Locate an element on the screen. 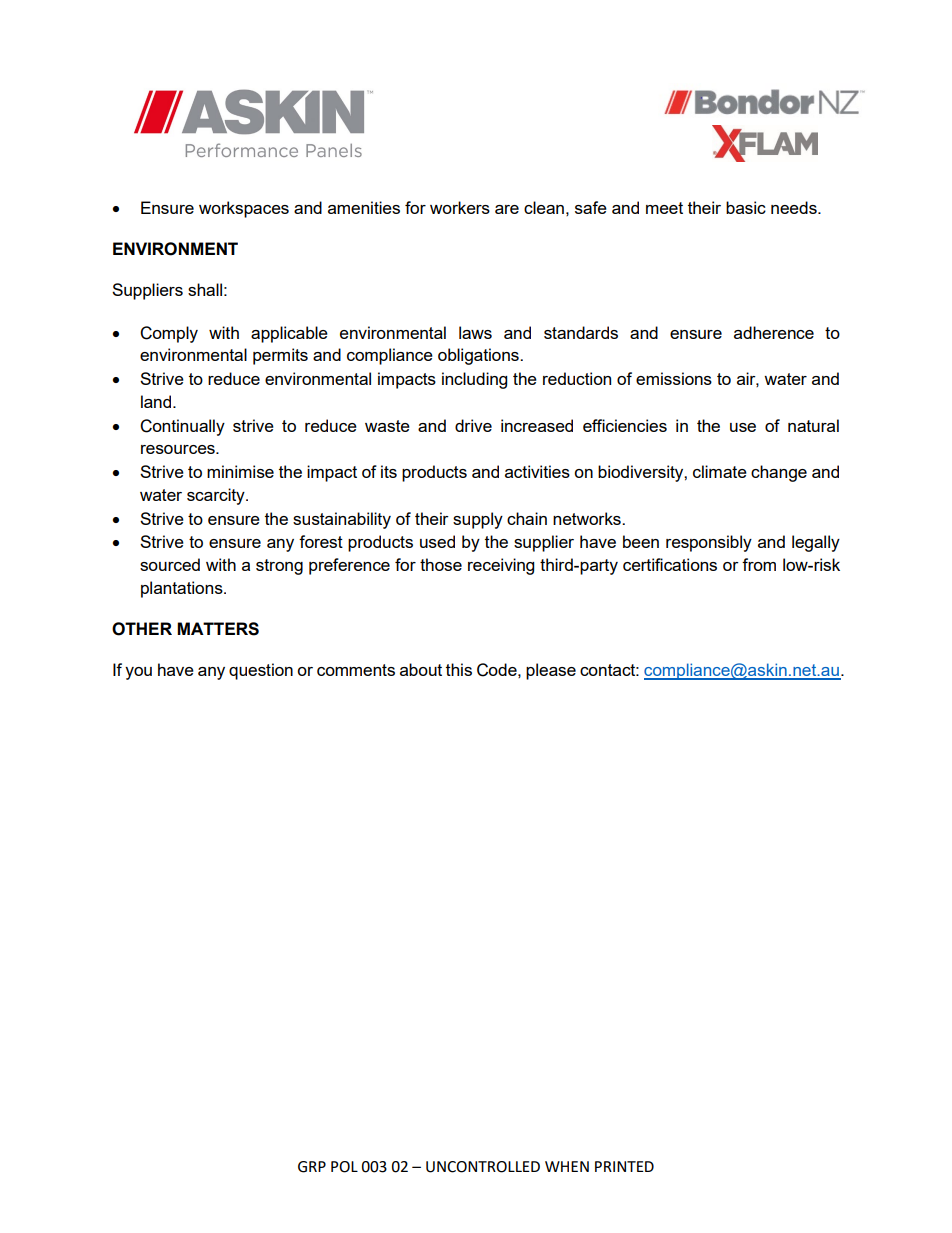  workspaces is located at coordinates (244, 209).
